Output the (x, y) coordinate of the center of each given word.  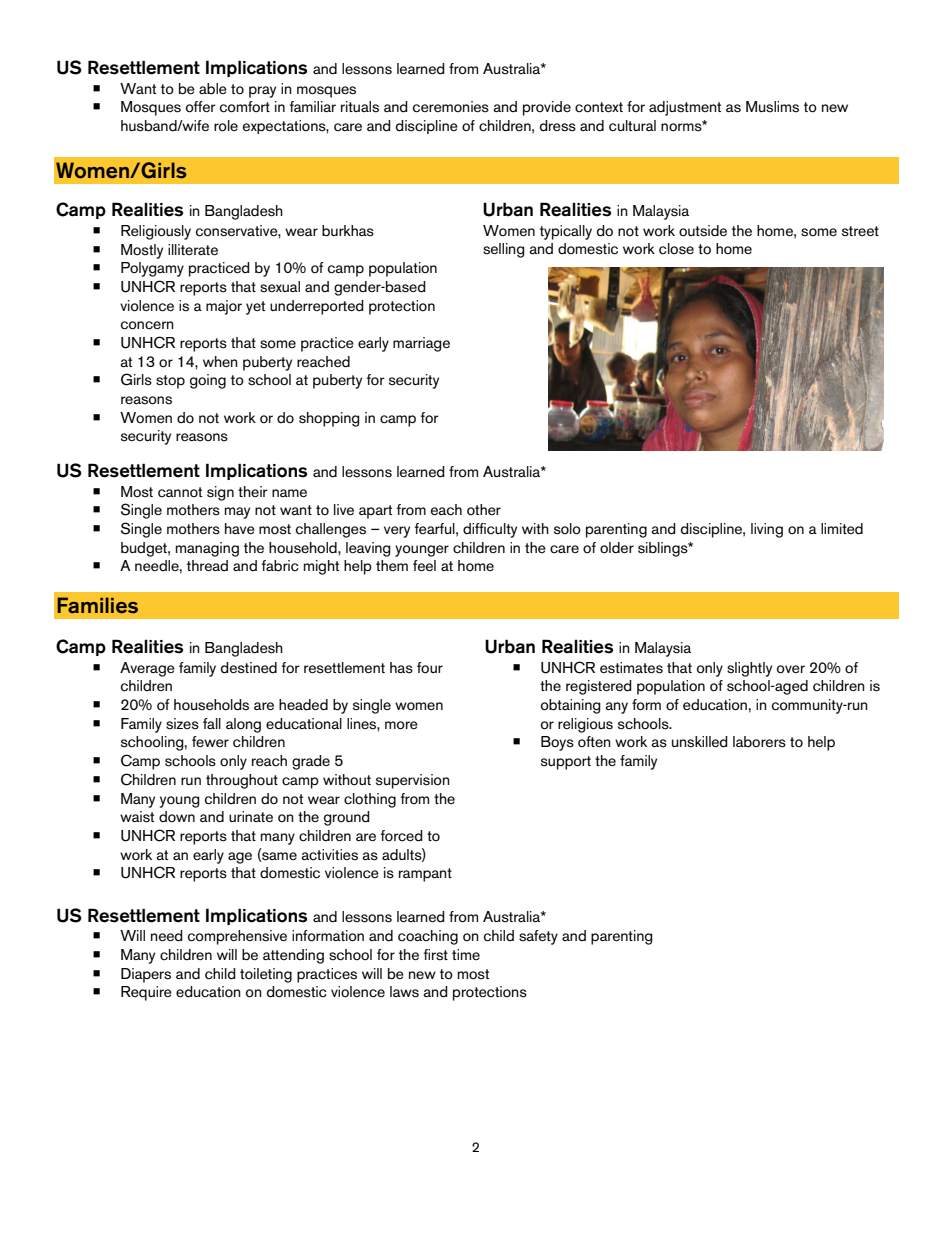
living (767, 530)
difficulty (490, 530)
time (466, 955)
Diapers (146, 975)
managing (207, 549)
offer (201, 107)
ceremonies (451, 107)
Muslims (772, 107)
